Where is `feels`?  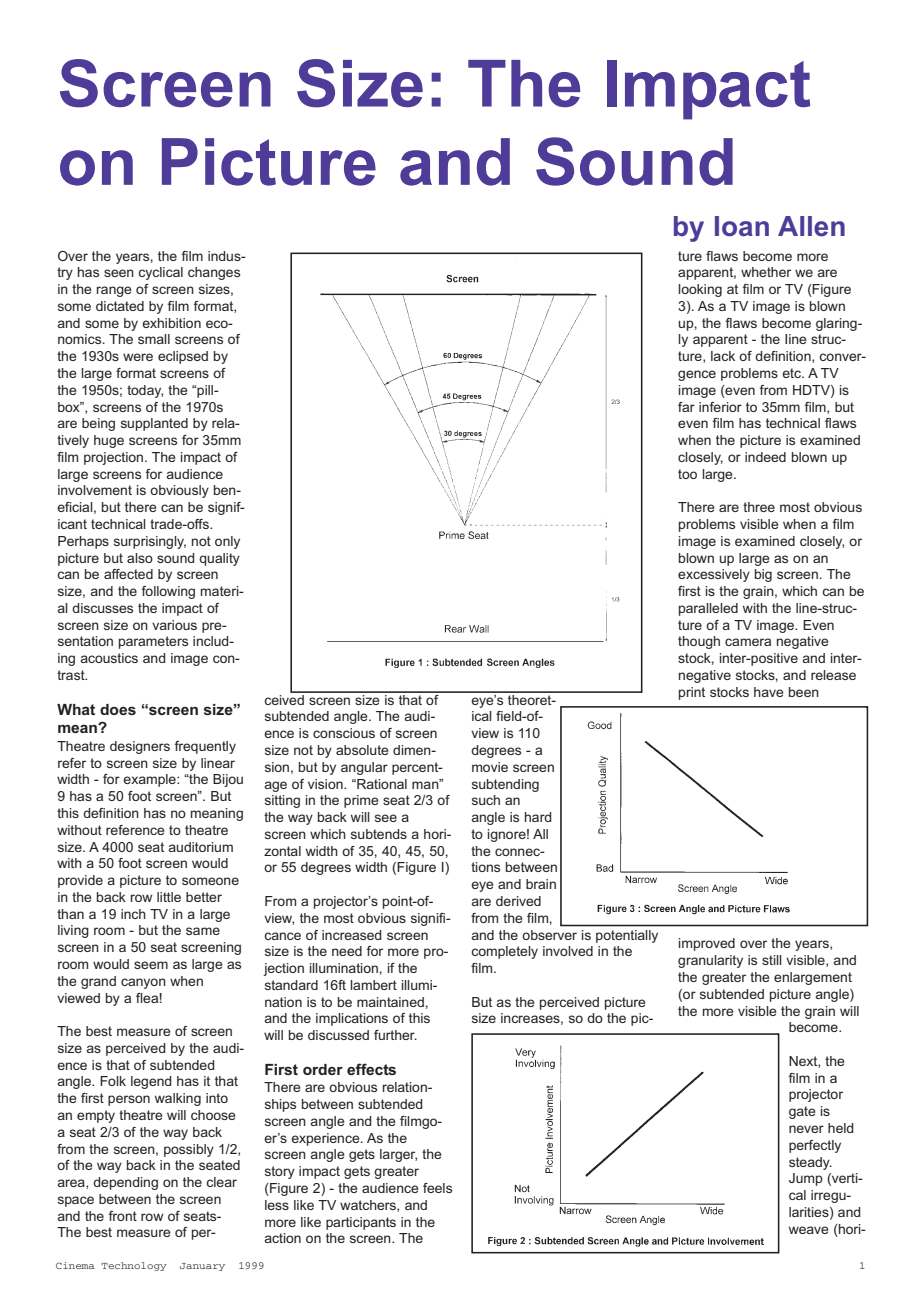
feels is located at coordinates (437, 1188).
